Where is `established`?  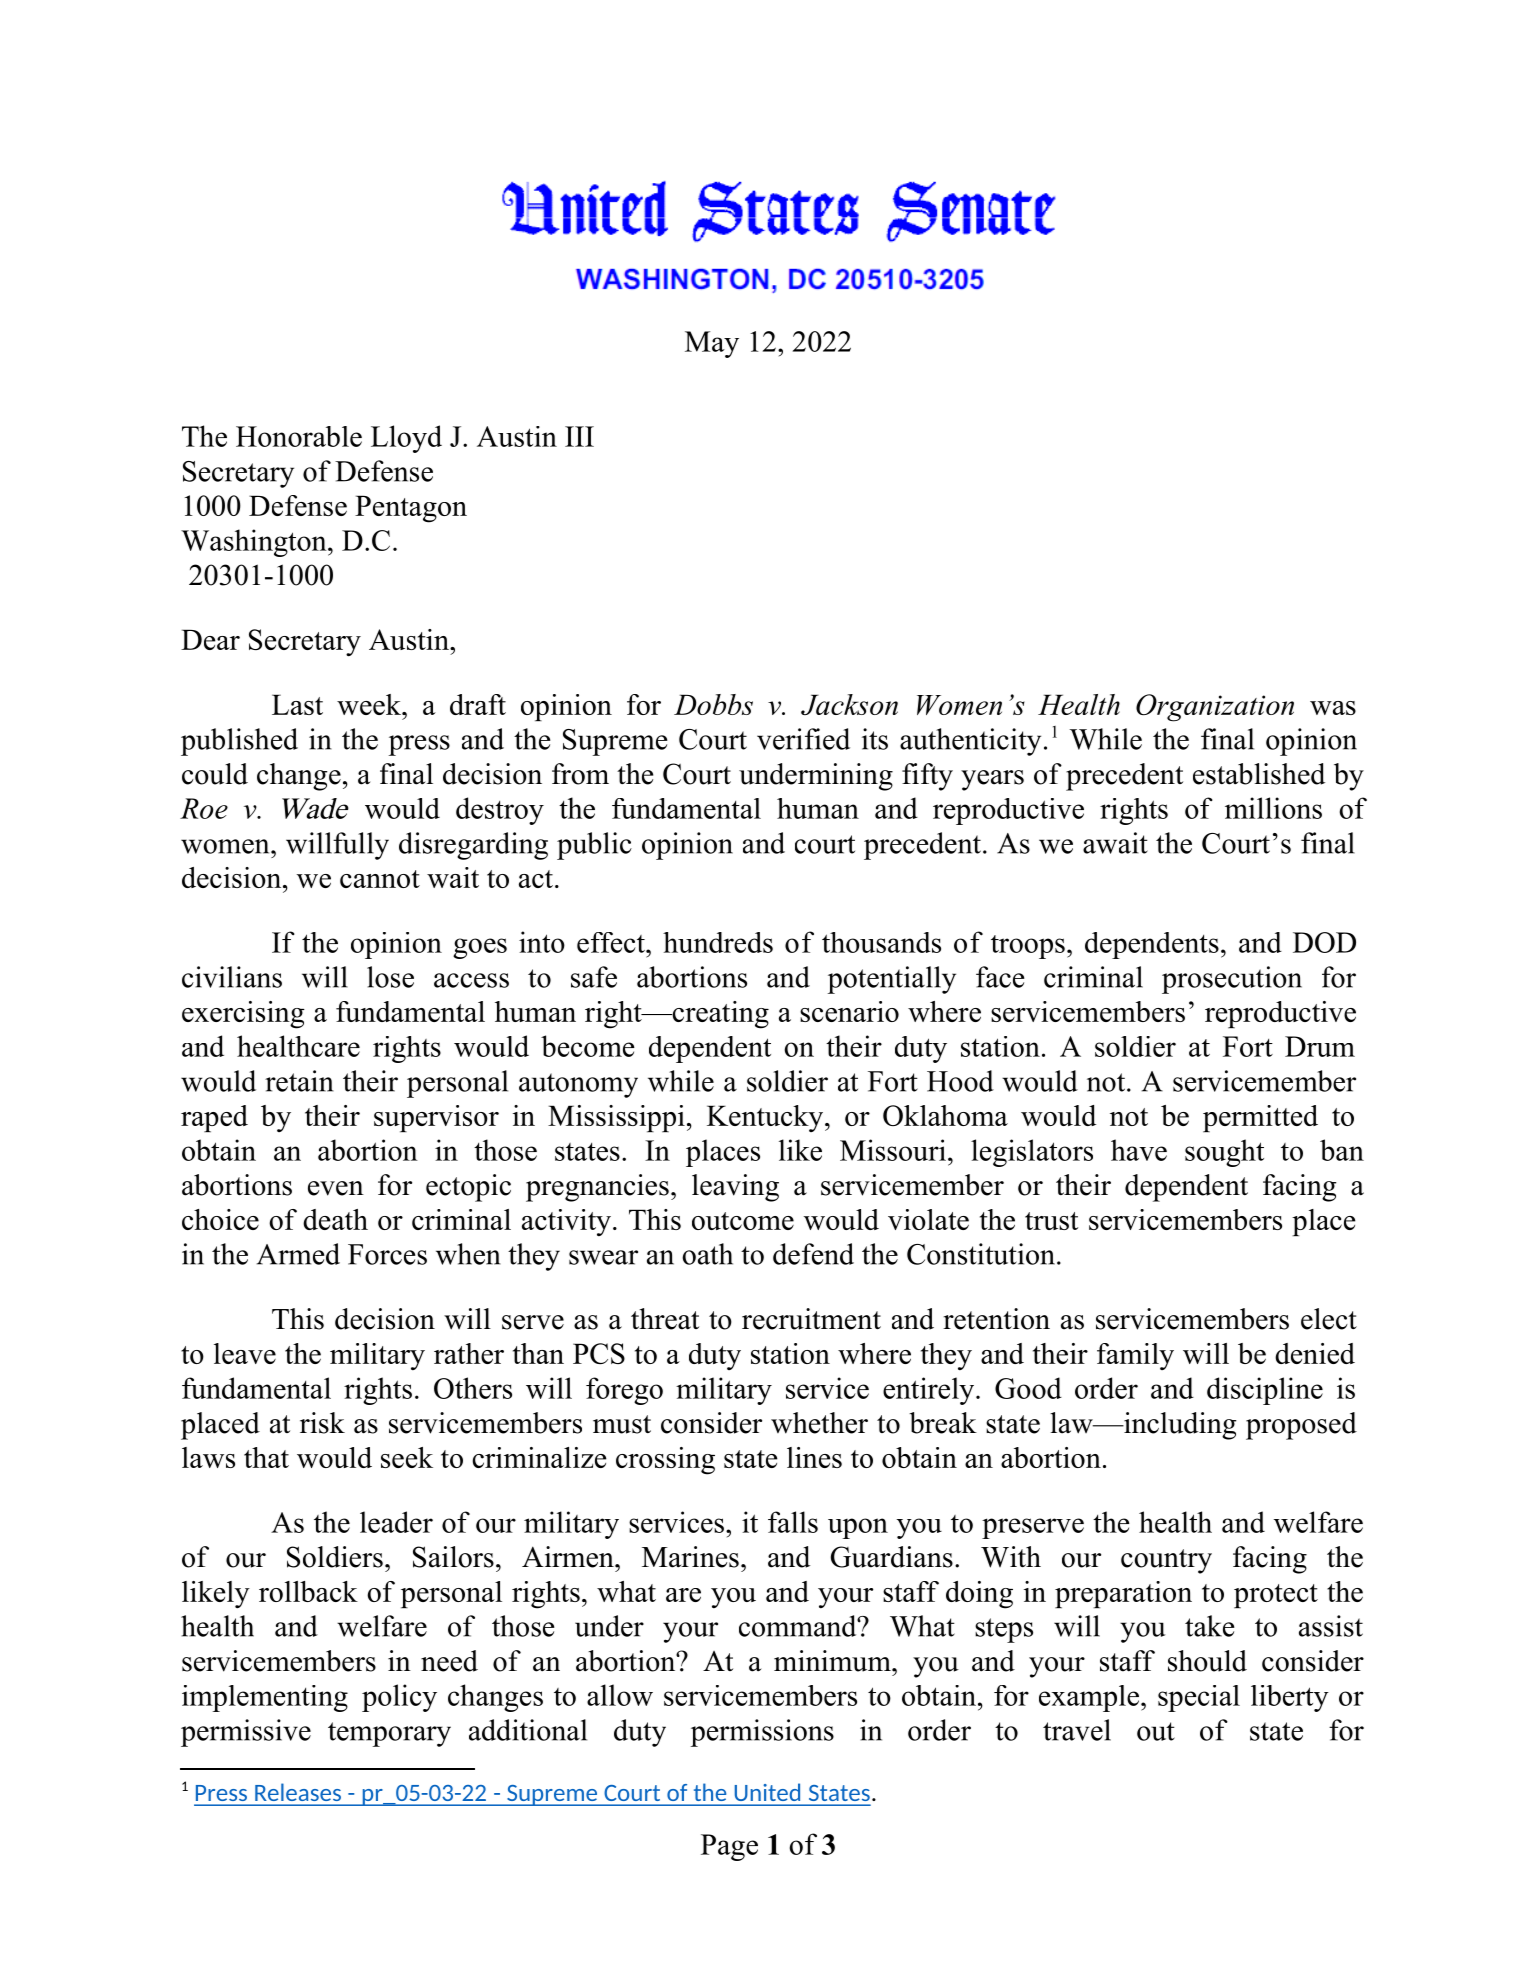 established is located at coordinates (1259, 774).
